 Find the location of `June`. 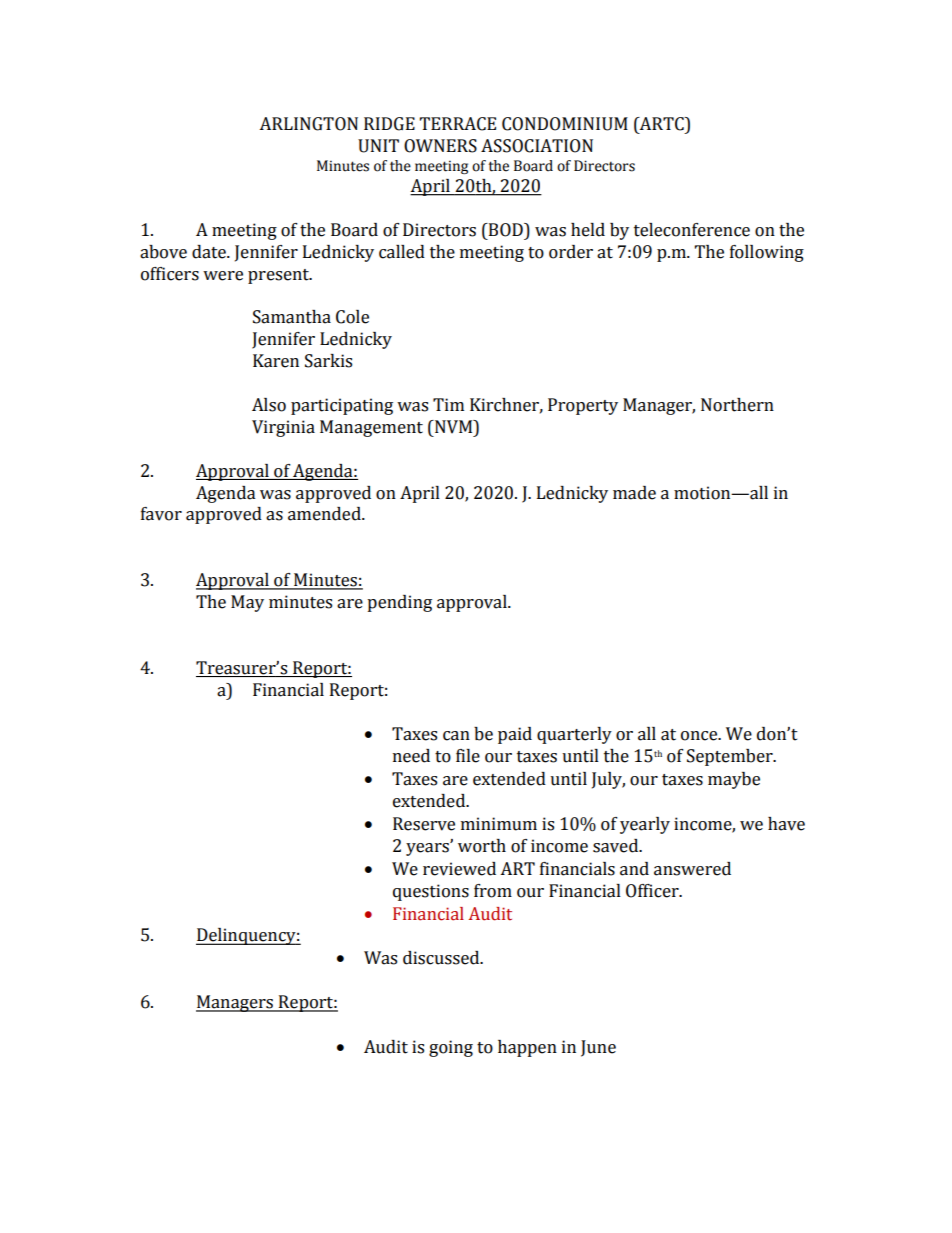

June is located at coordinates (598, 1048).
